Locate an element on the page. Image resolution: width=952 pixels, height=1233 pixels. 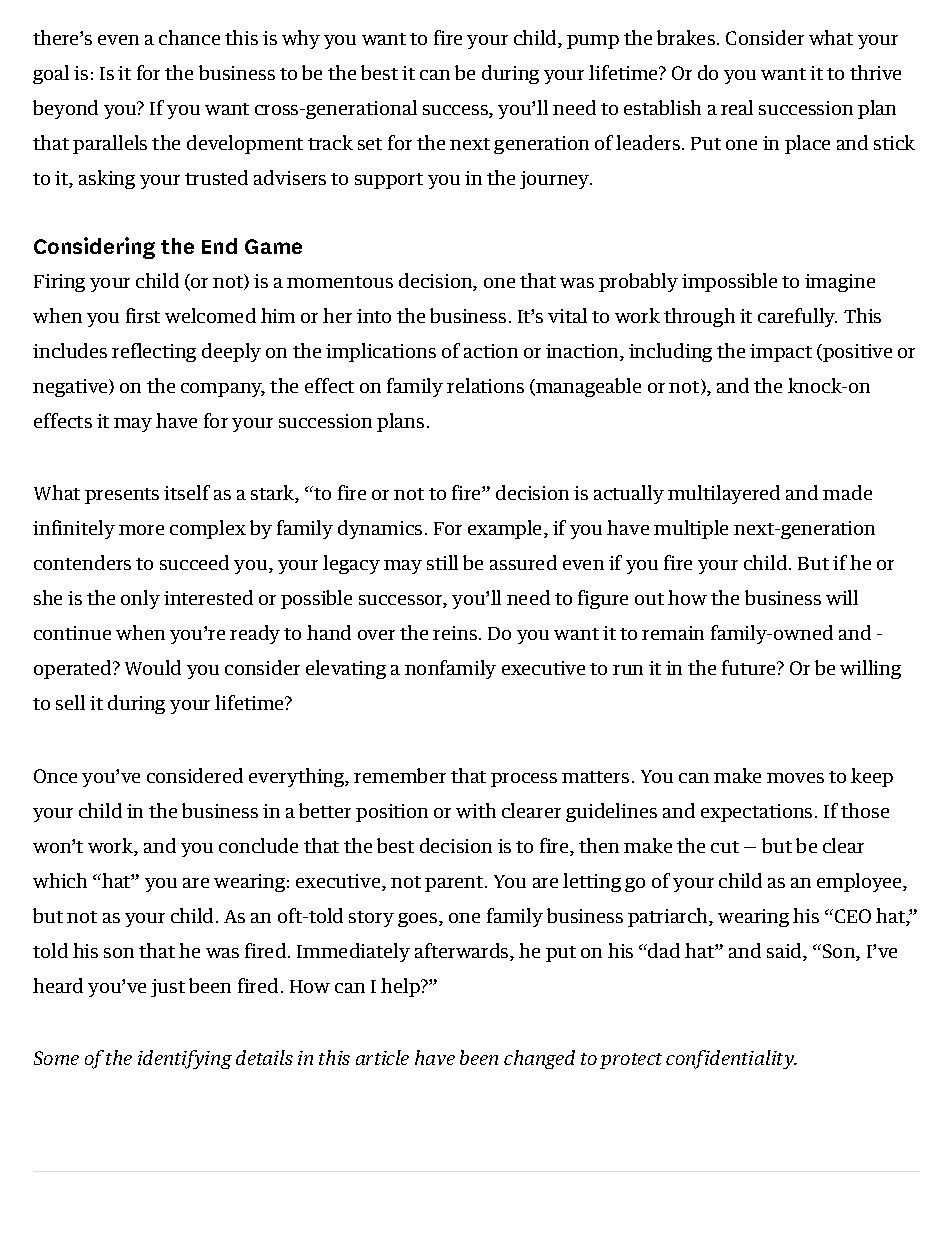
Once is located at coordinates (55, 776).
